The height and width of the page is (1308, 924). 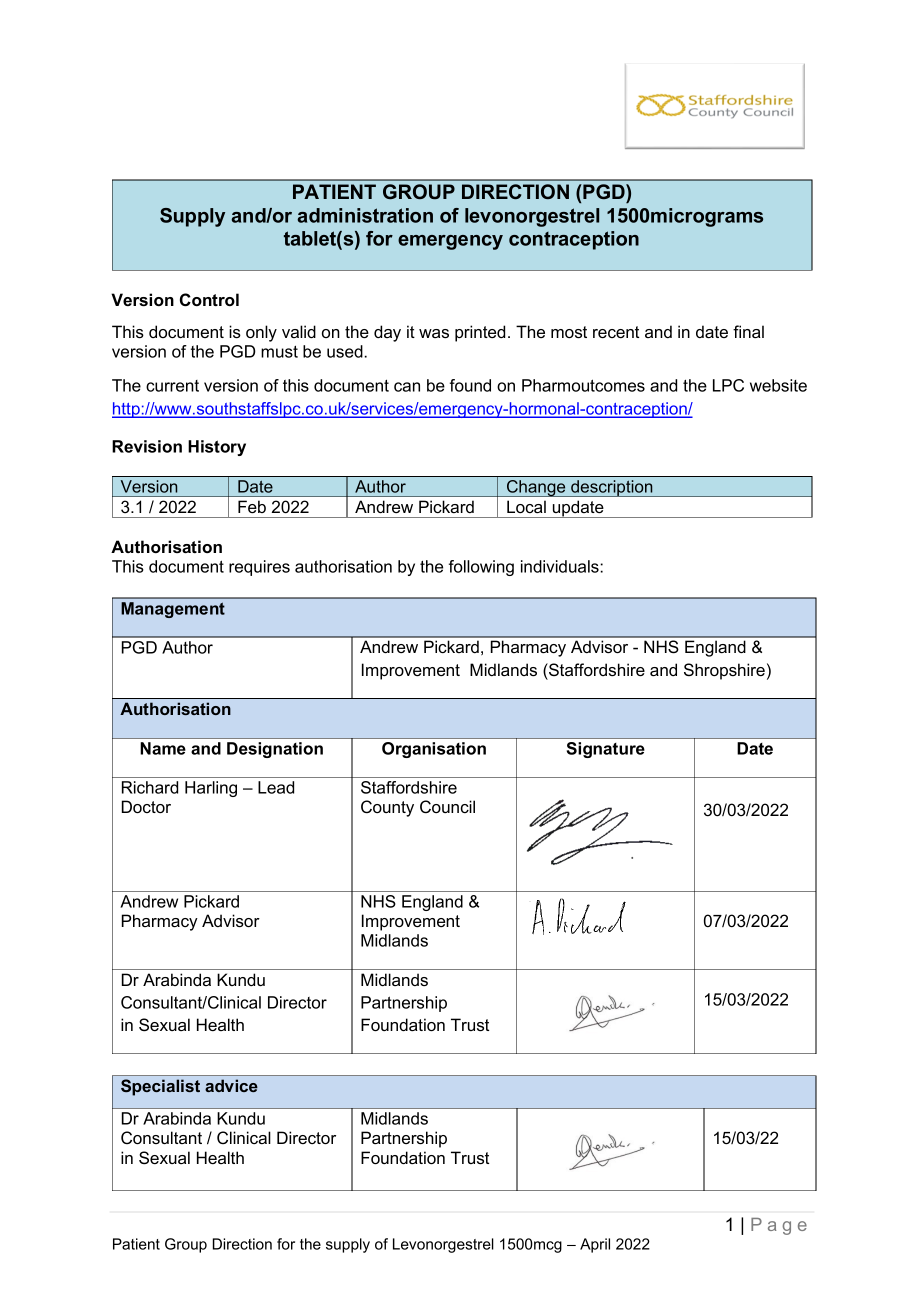 What do you see at coordinates (365, 215) in the page?
I see `administration` at bounding box center [365, 215].
